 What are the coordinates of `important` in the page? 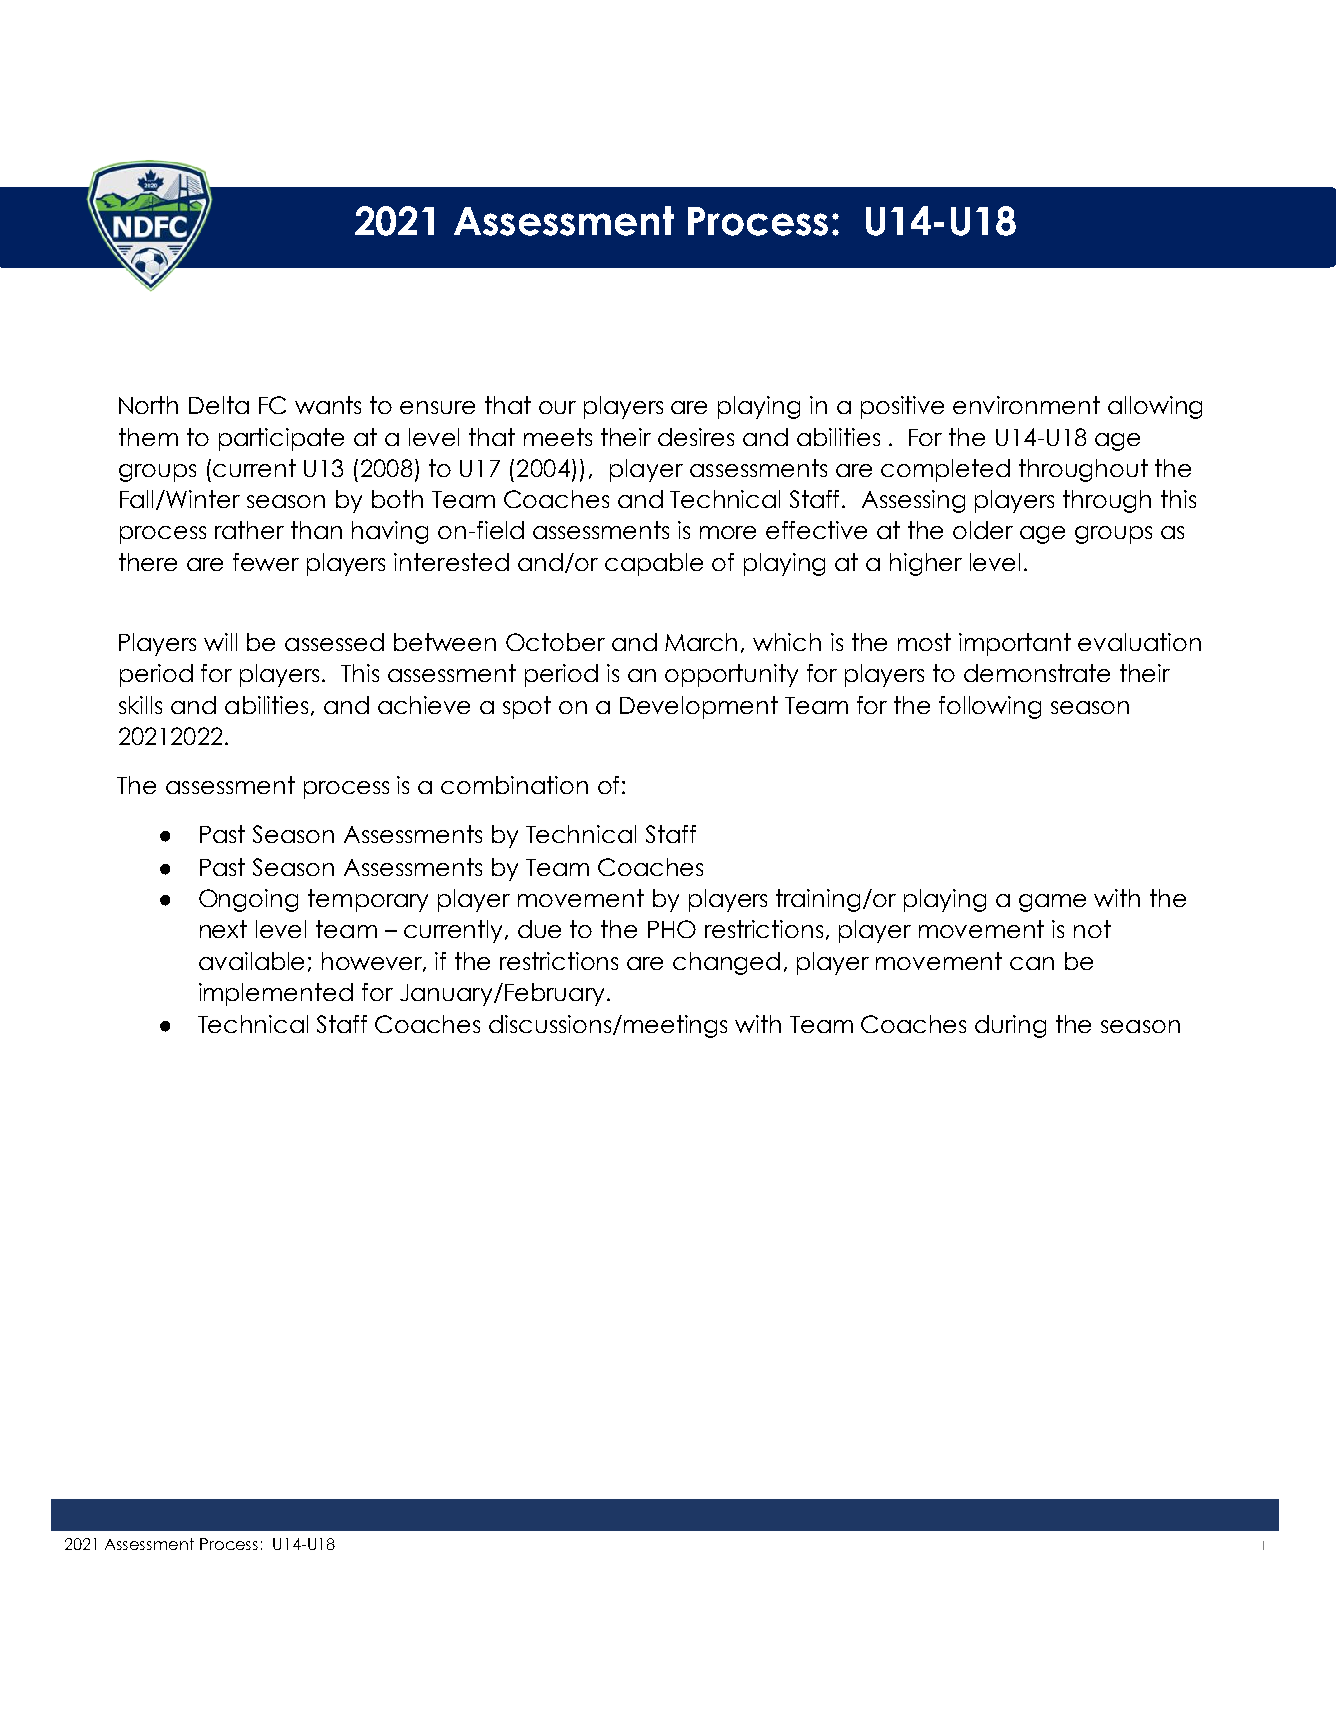 It's located at (1015, 644).
